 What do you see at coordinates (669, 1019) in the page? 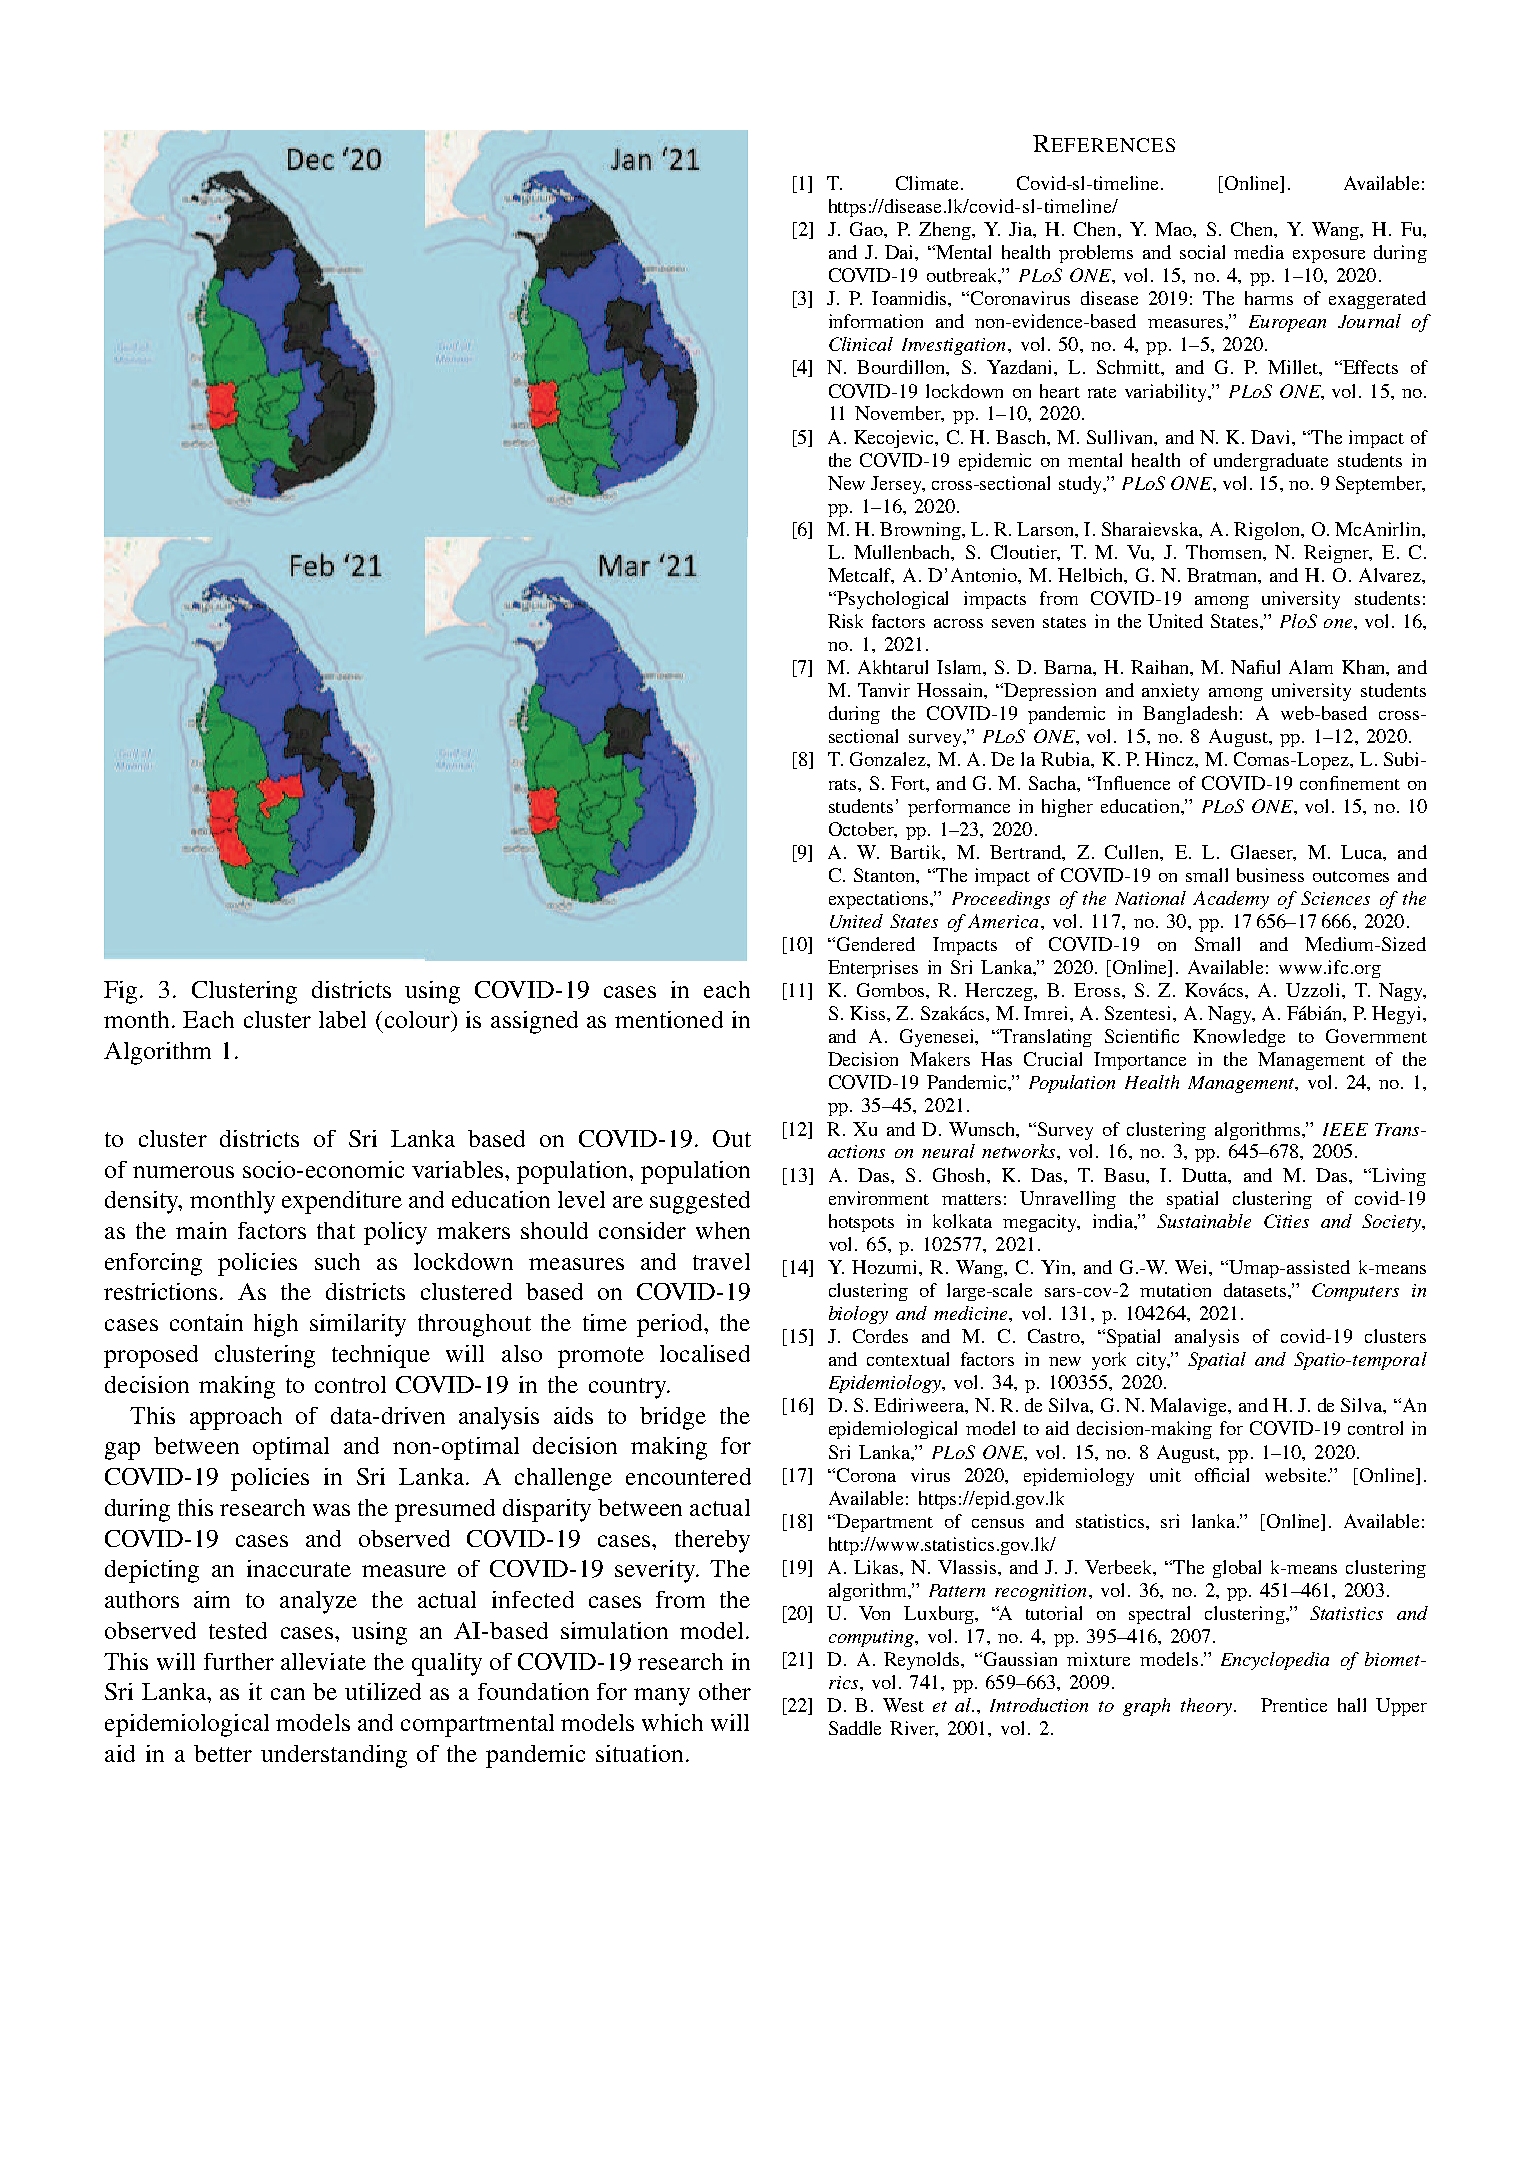
I see `mentioned` at bounding box center [669, 1019].
